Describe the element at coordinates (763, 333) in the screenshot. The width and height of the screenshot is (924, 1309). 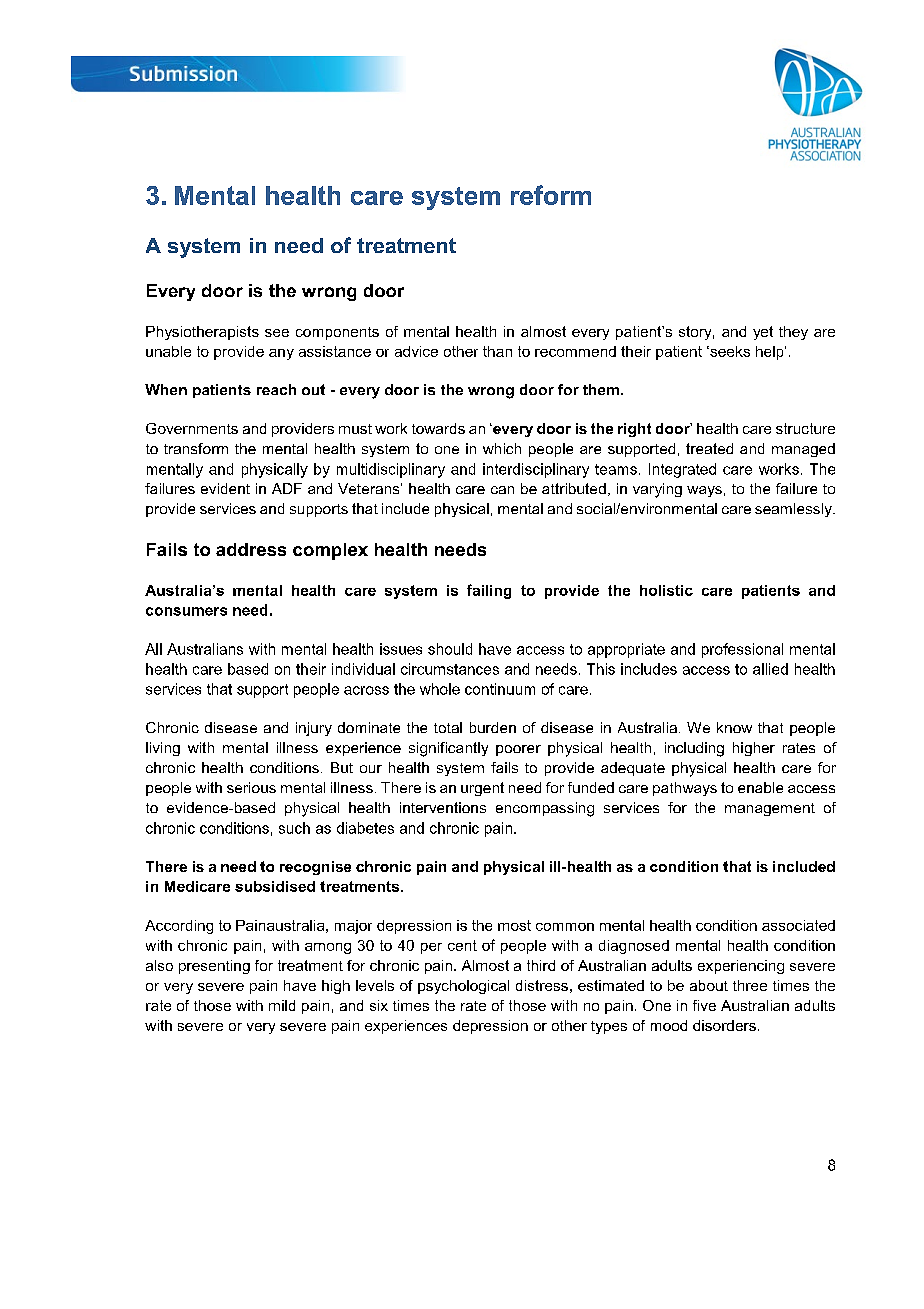
I see `yet` at that location.
